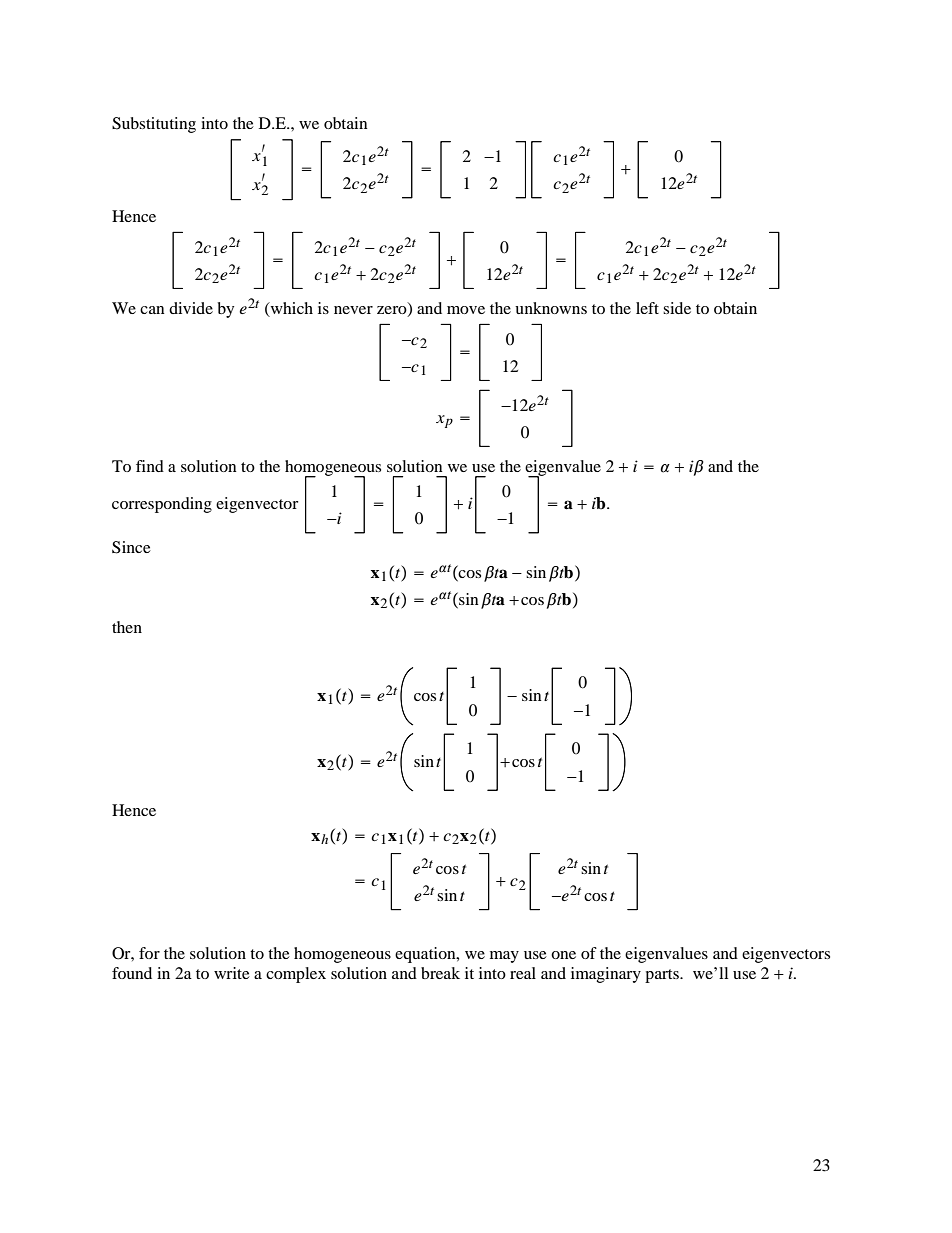 The image size is (952, 1233). Describe the element at coordinates (466, 310) in the screenshot. I see `move` at that location.
